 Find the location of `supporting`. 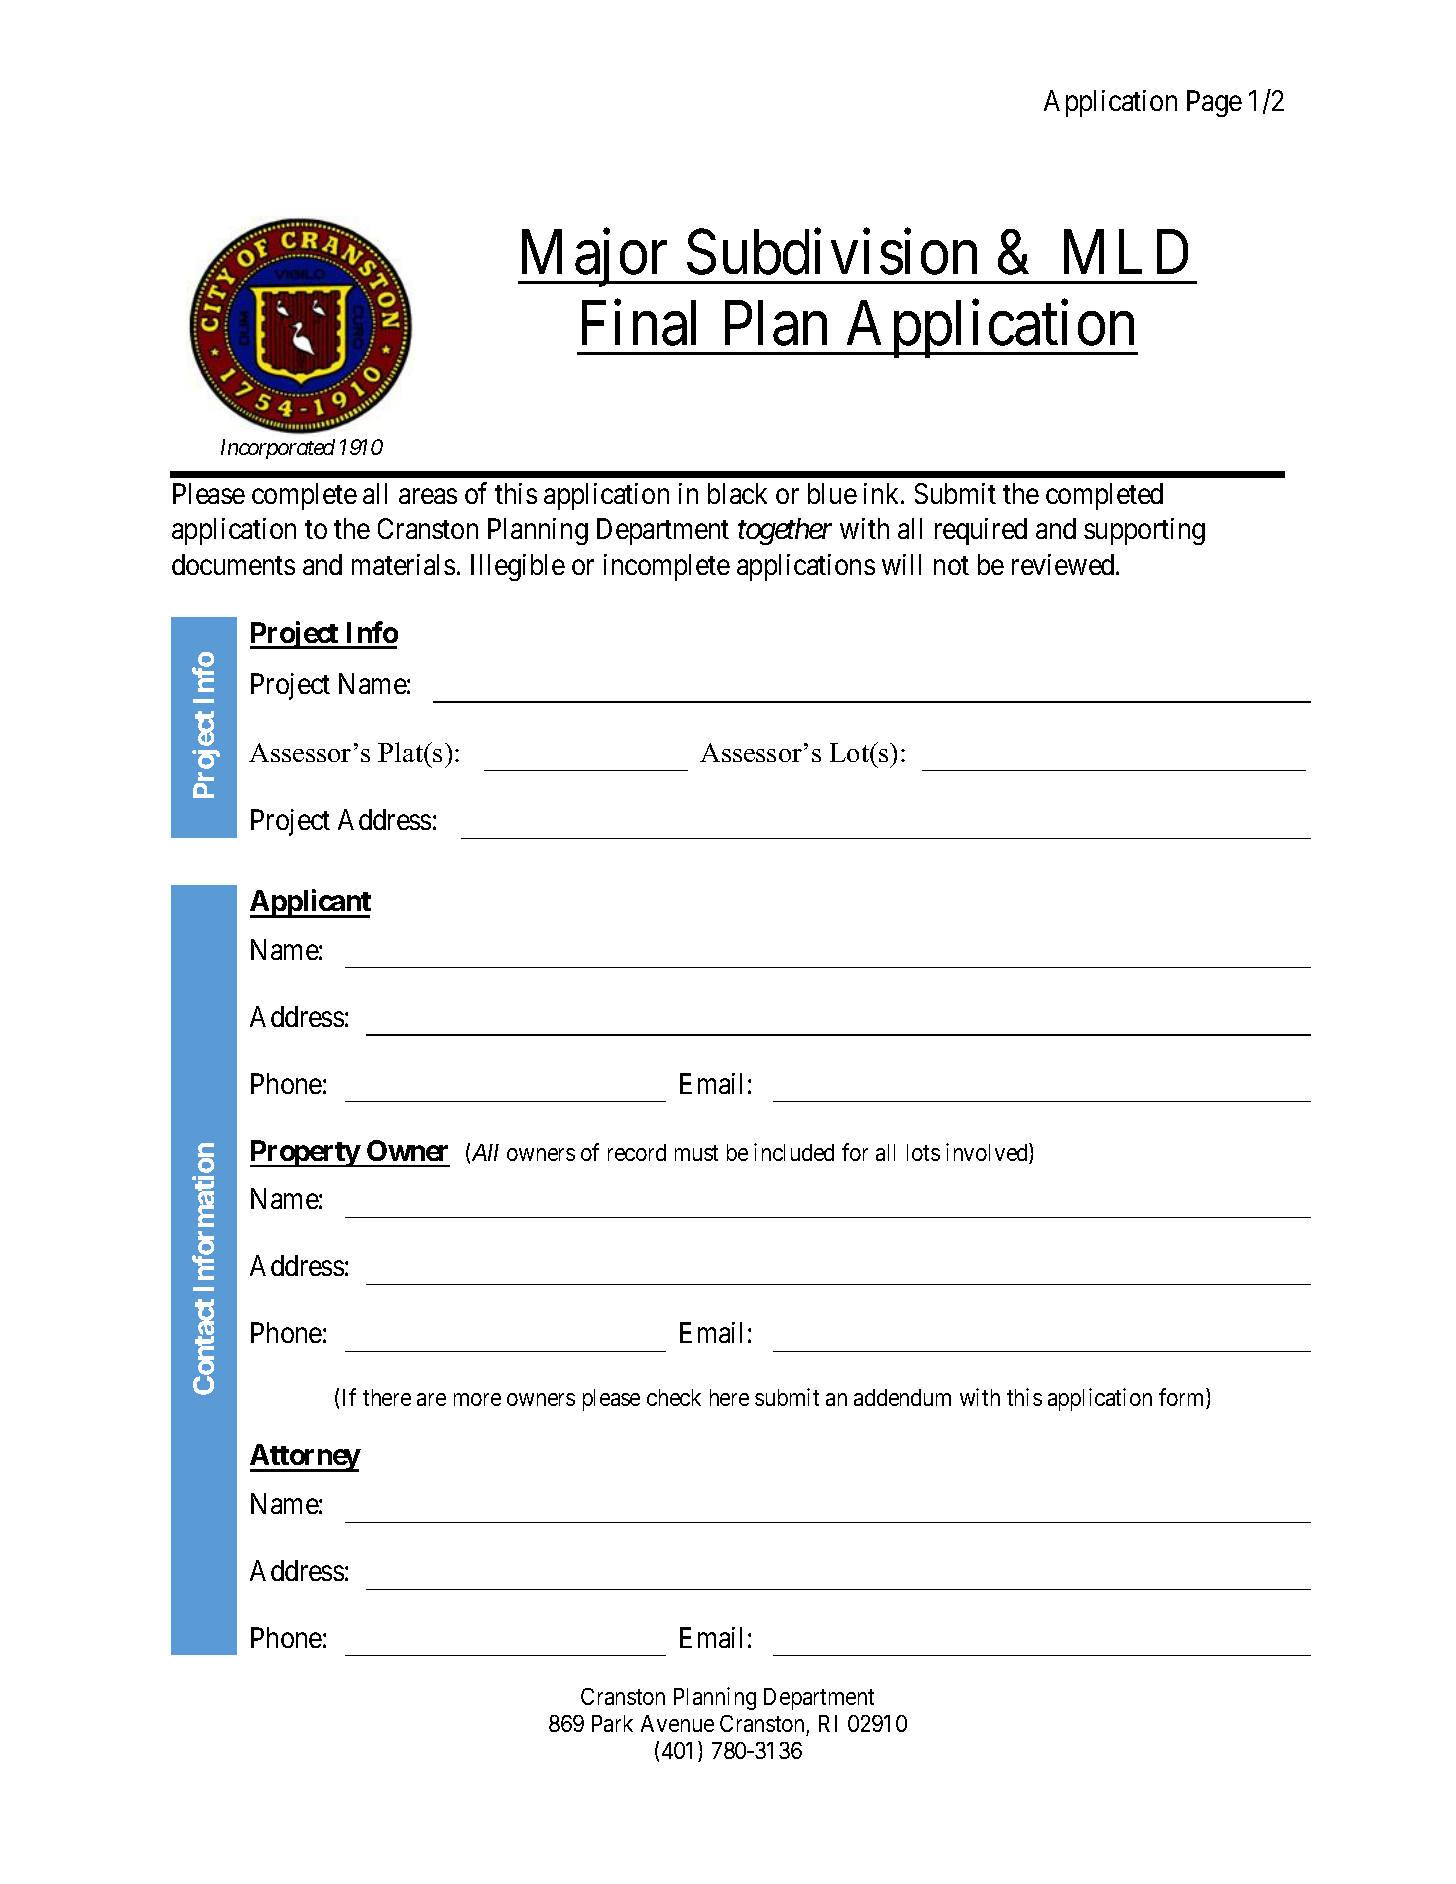

supporting is located at coordinates (1144, 531).
